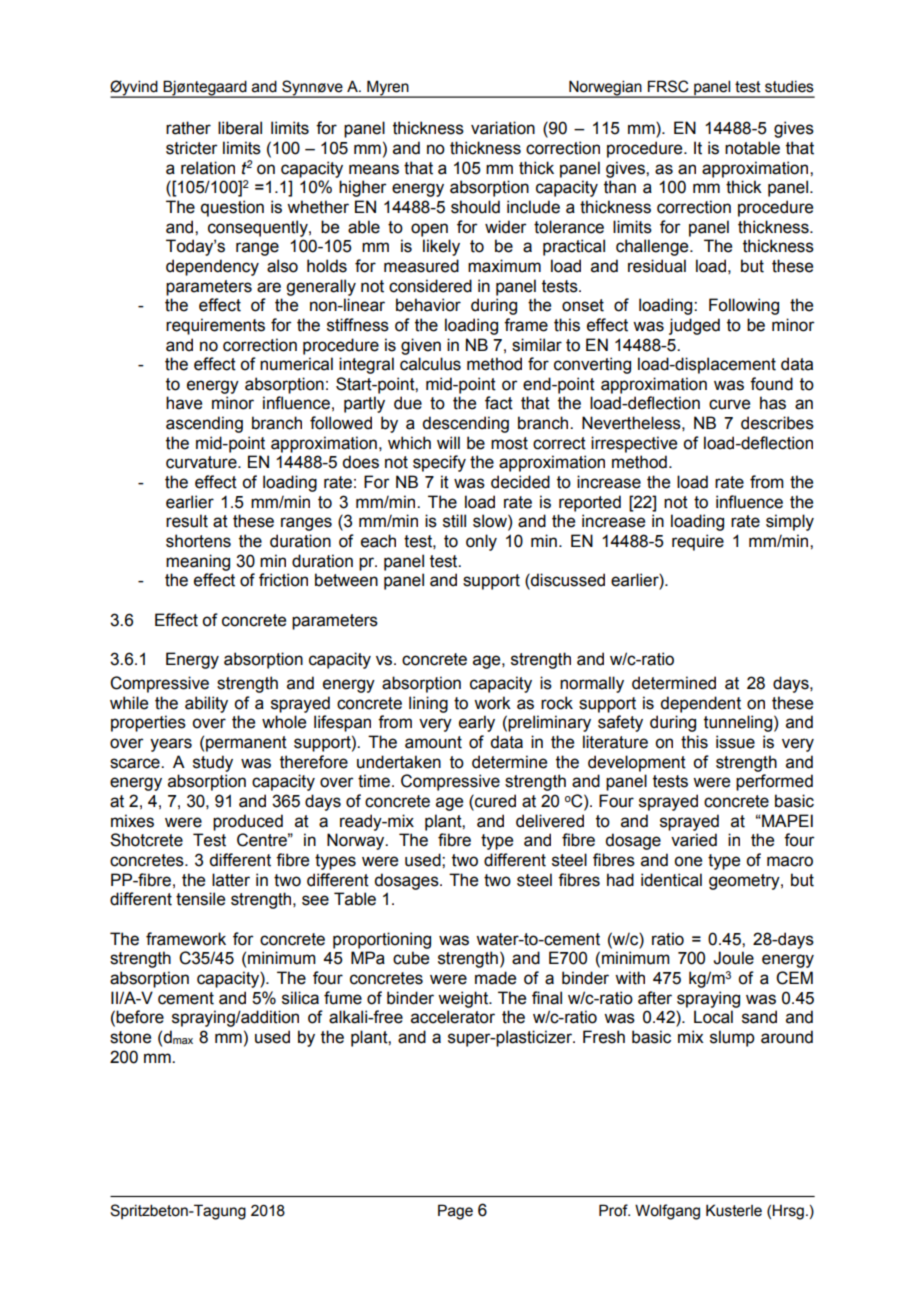 Image resolution: width=924 pixels, height=1308 pixels. Describe the element at coordinates (188, 128) in the image. I see `rather` at that location.
